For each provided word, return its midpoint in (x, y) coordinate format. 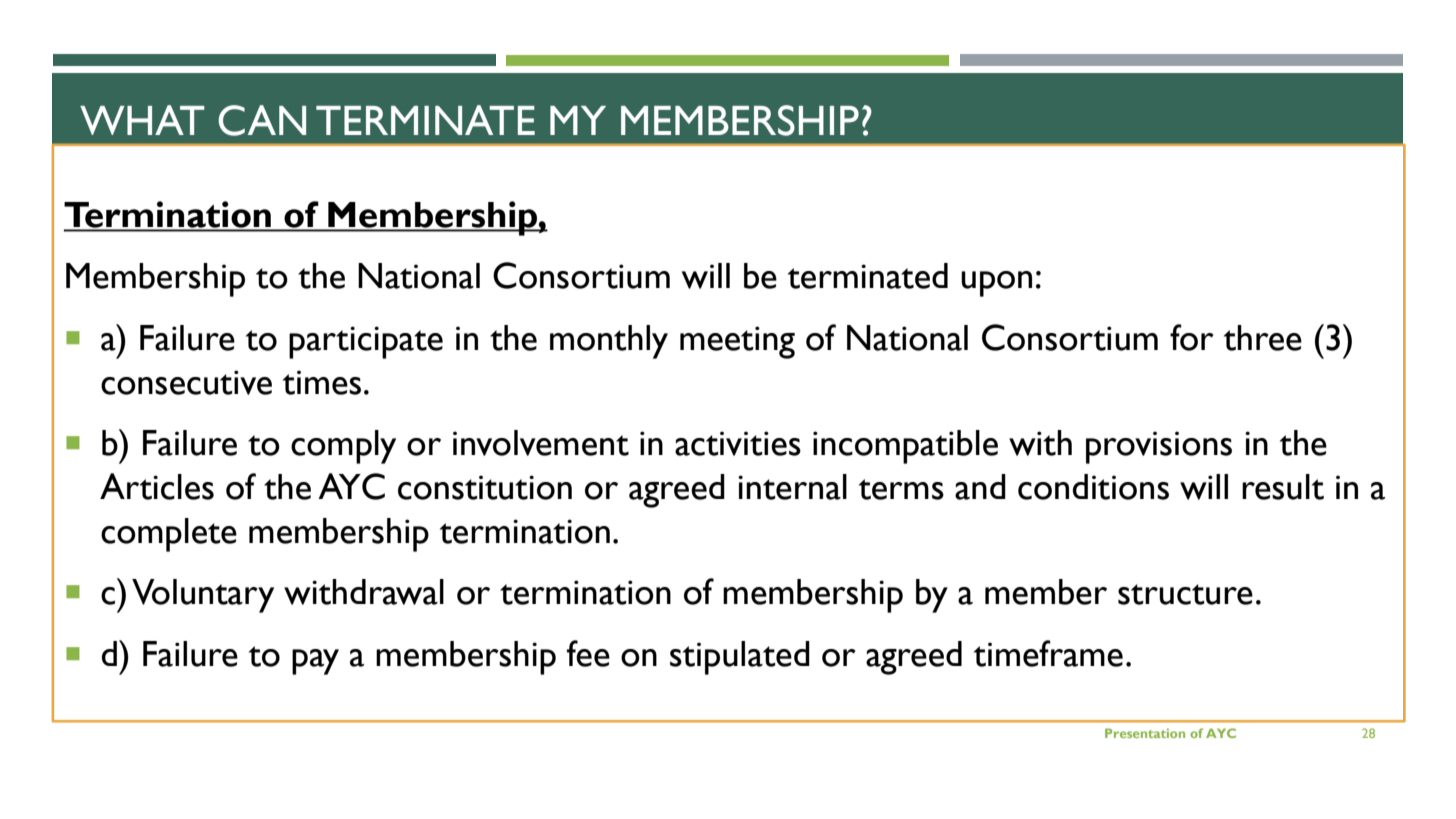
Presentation (1145, 733)
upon (996, 284)
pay (315, 662)
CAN (262, 120)
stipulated (740, 658)
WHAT (142, 120)
